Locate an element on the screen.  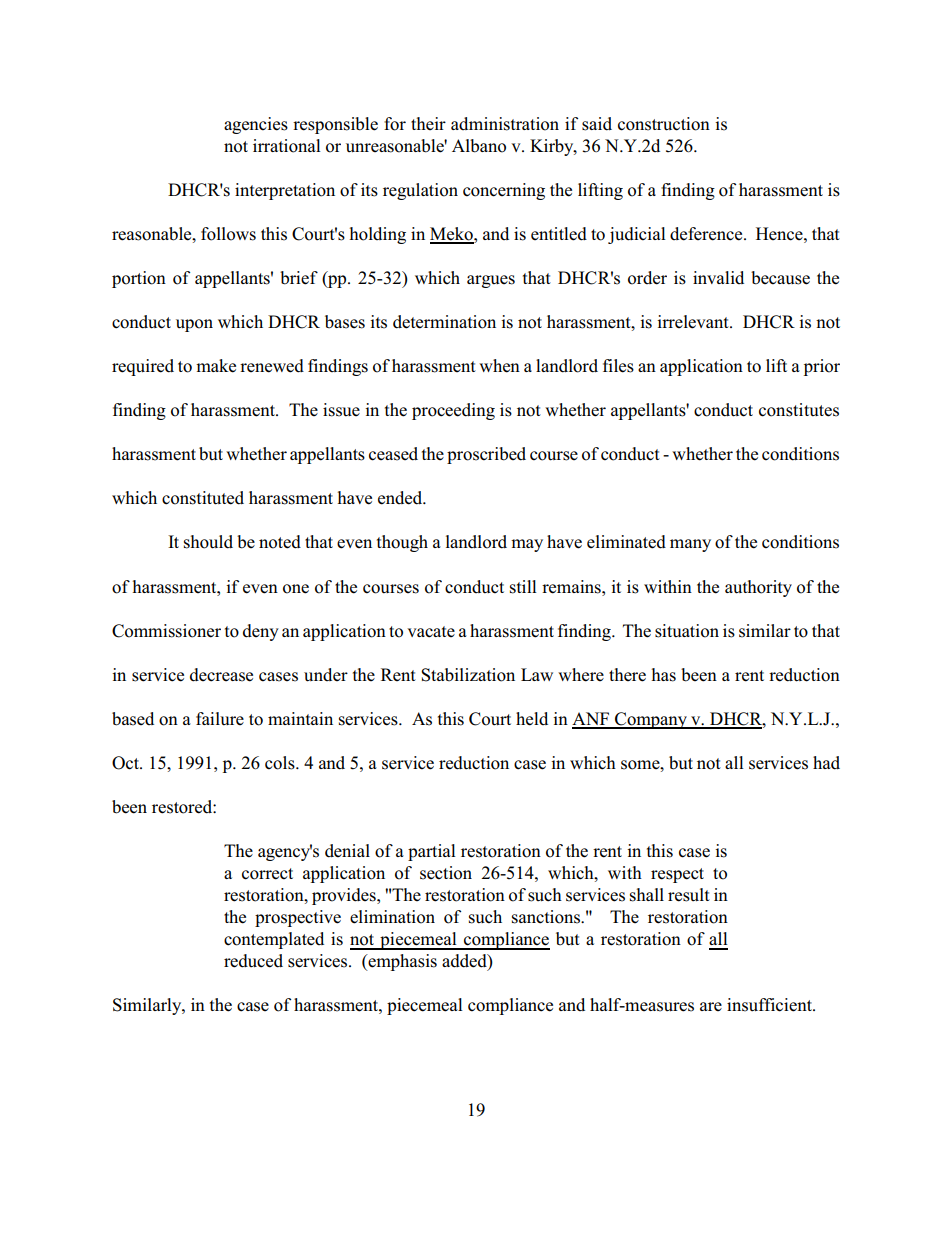
Company is located at coordinates (651, 720).
